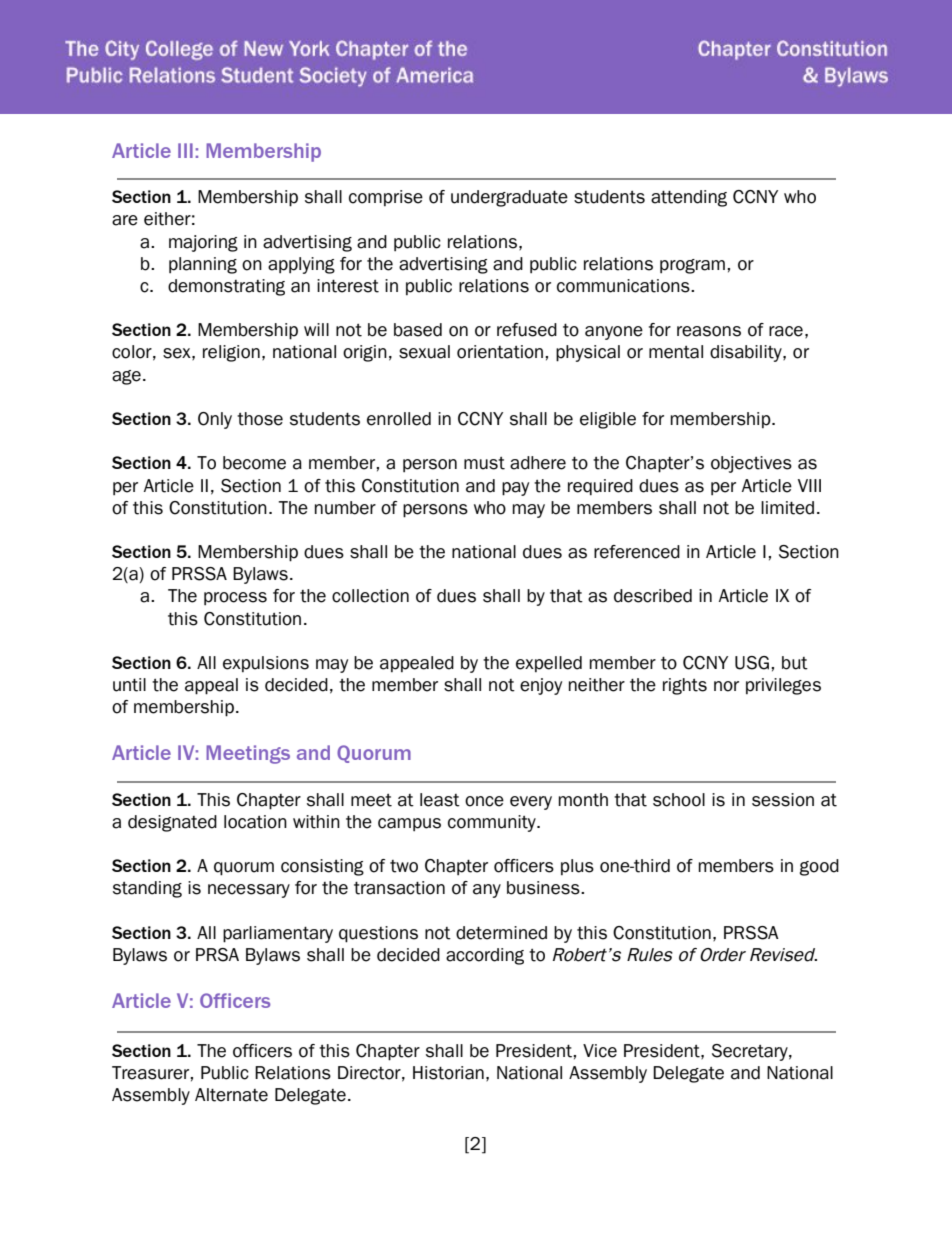  Describe the element at coordinates (448, 1073) in the screenshot. I see `Historian` at that location.
